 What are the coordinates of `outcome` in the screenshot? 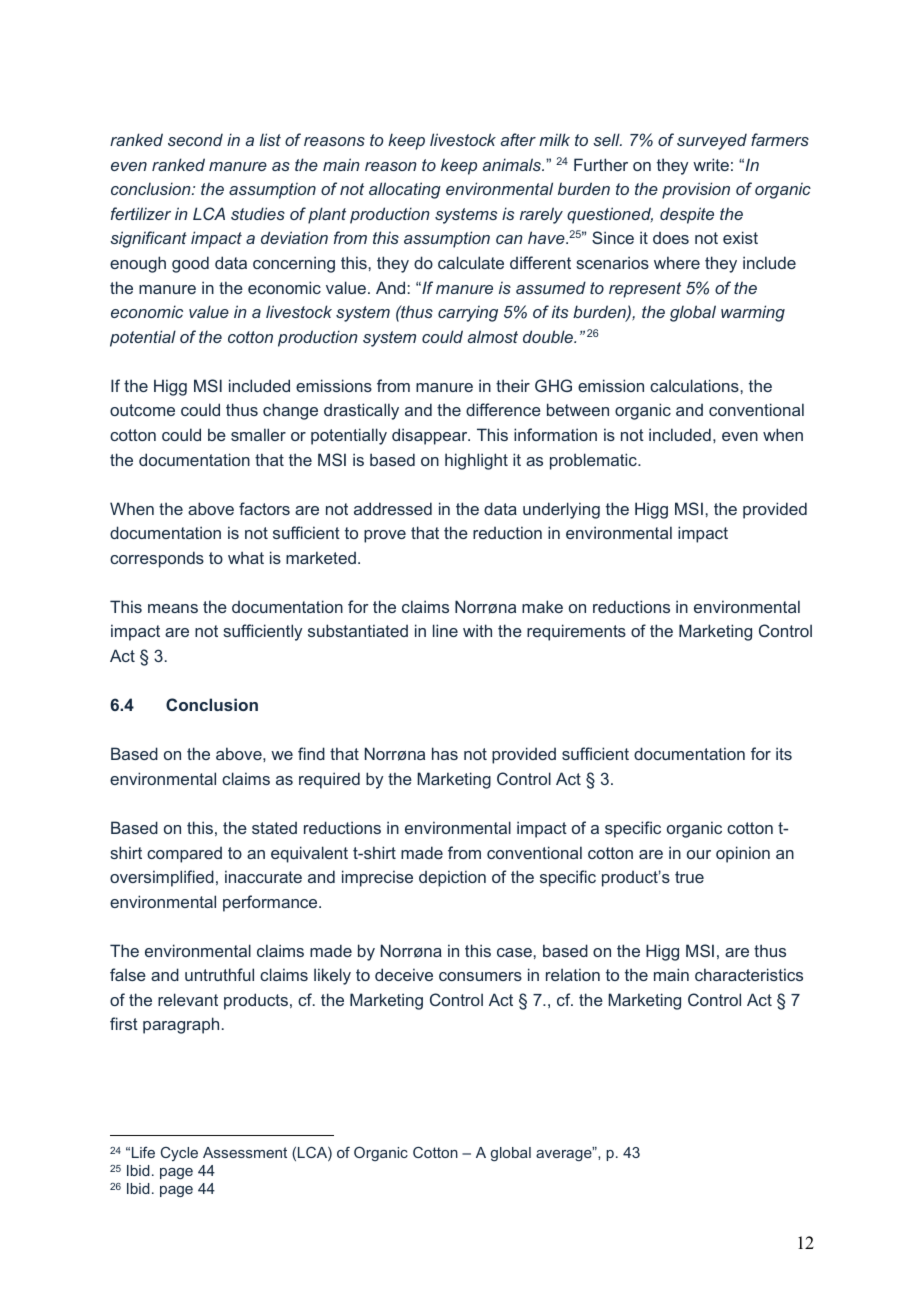 It's located at (142, 410).
